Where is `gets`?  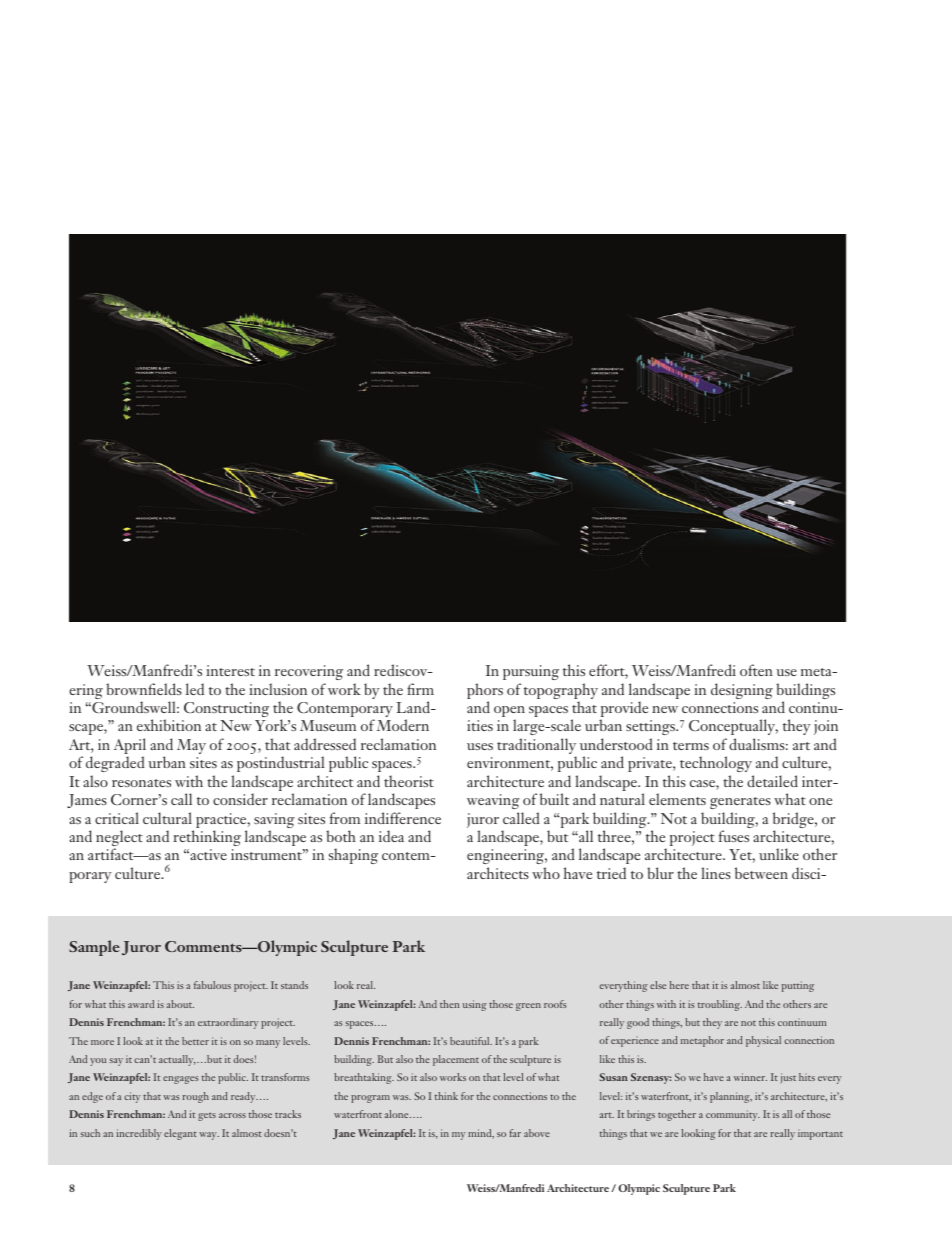 gets is located at coordinates (207, 1117).
